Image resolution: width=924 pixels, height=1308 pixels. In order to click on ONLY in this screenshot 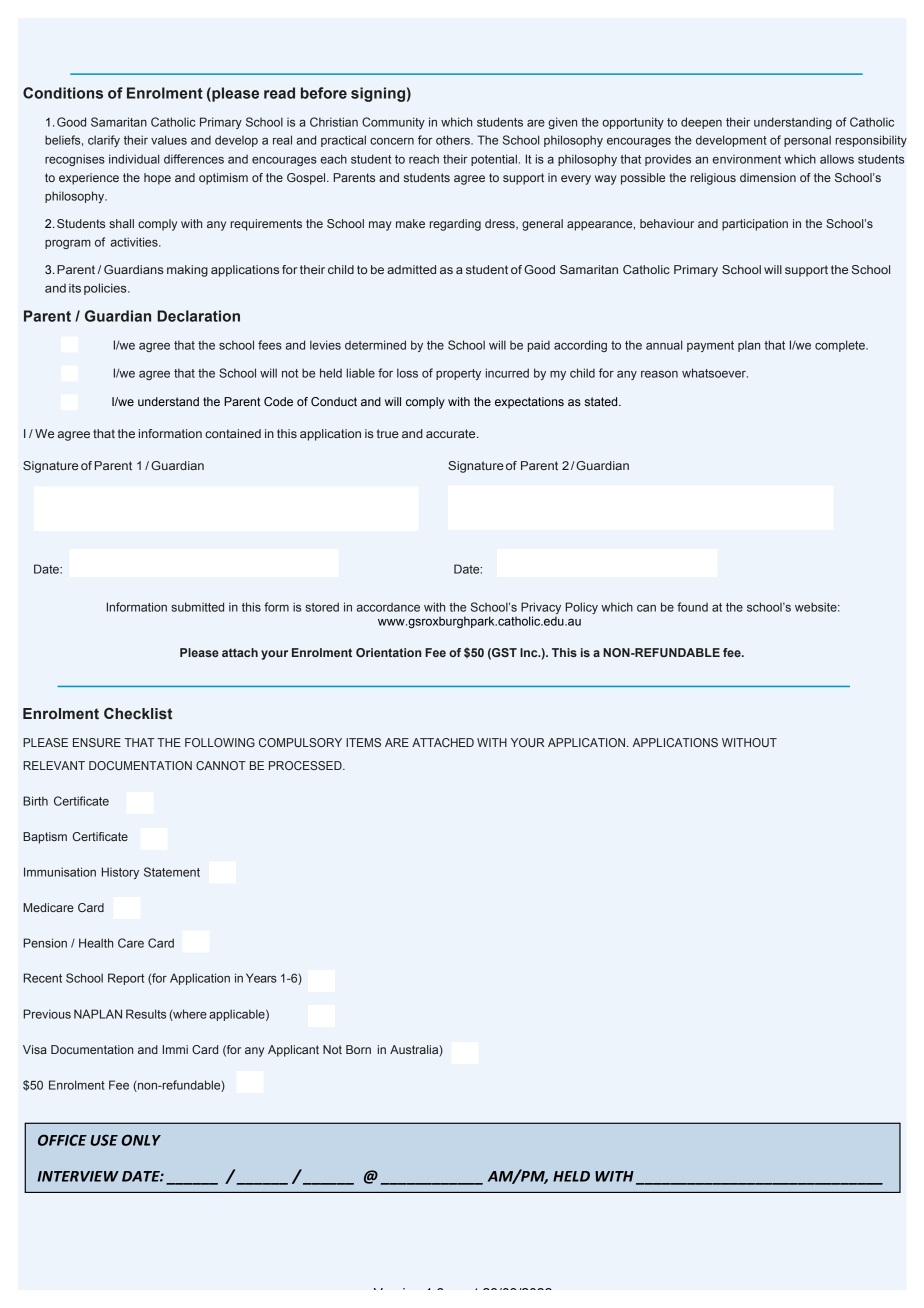, I will do `click(141, 1140)`.
